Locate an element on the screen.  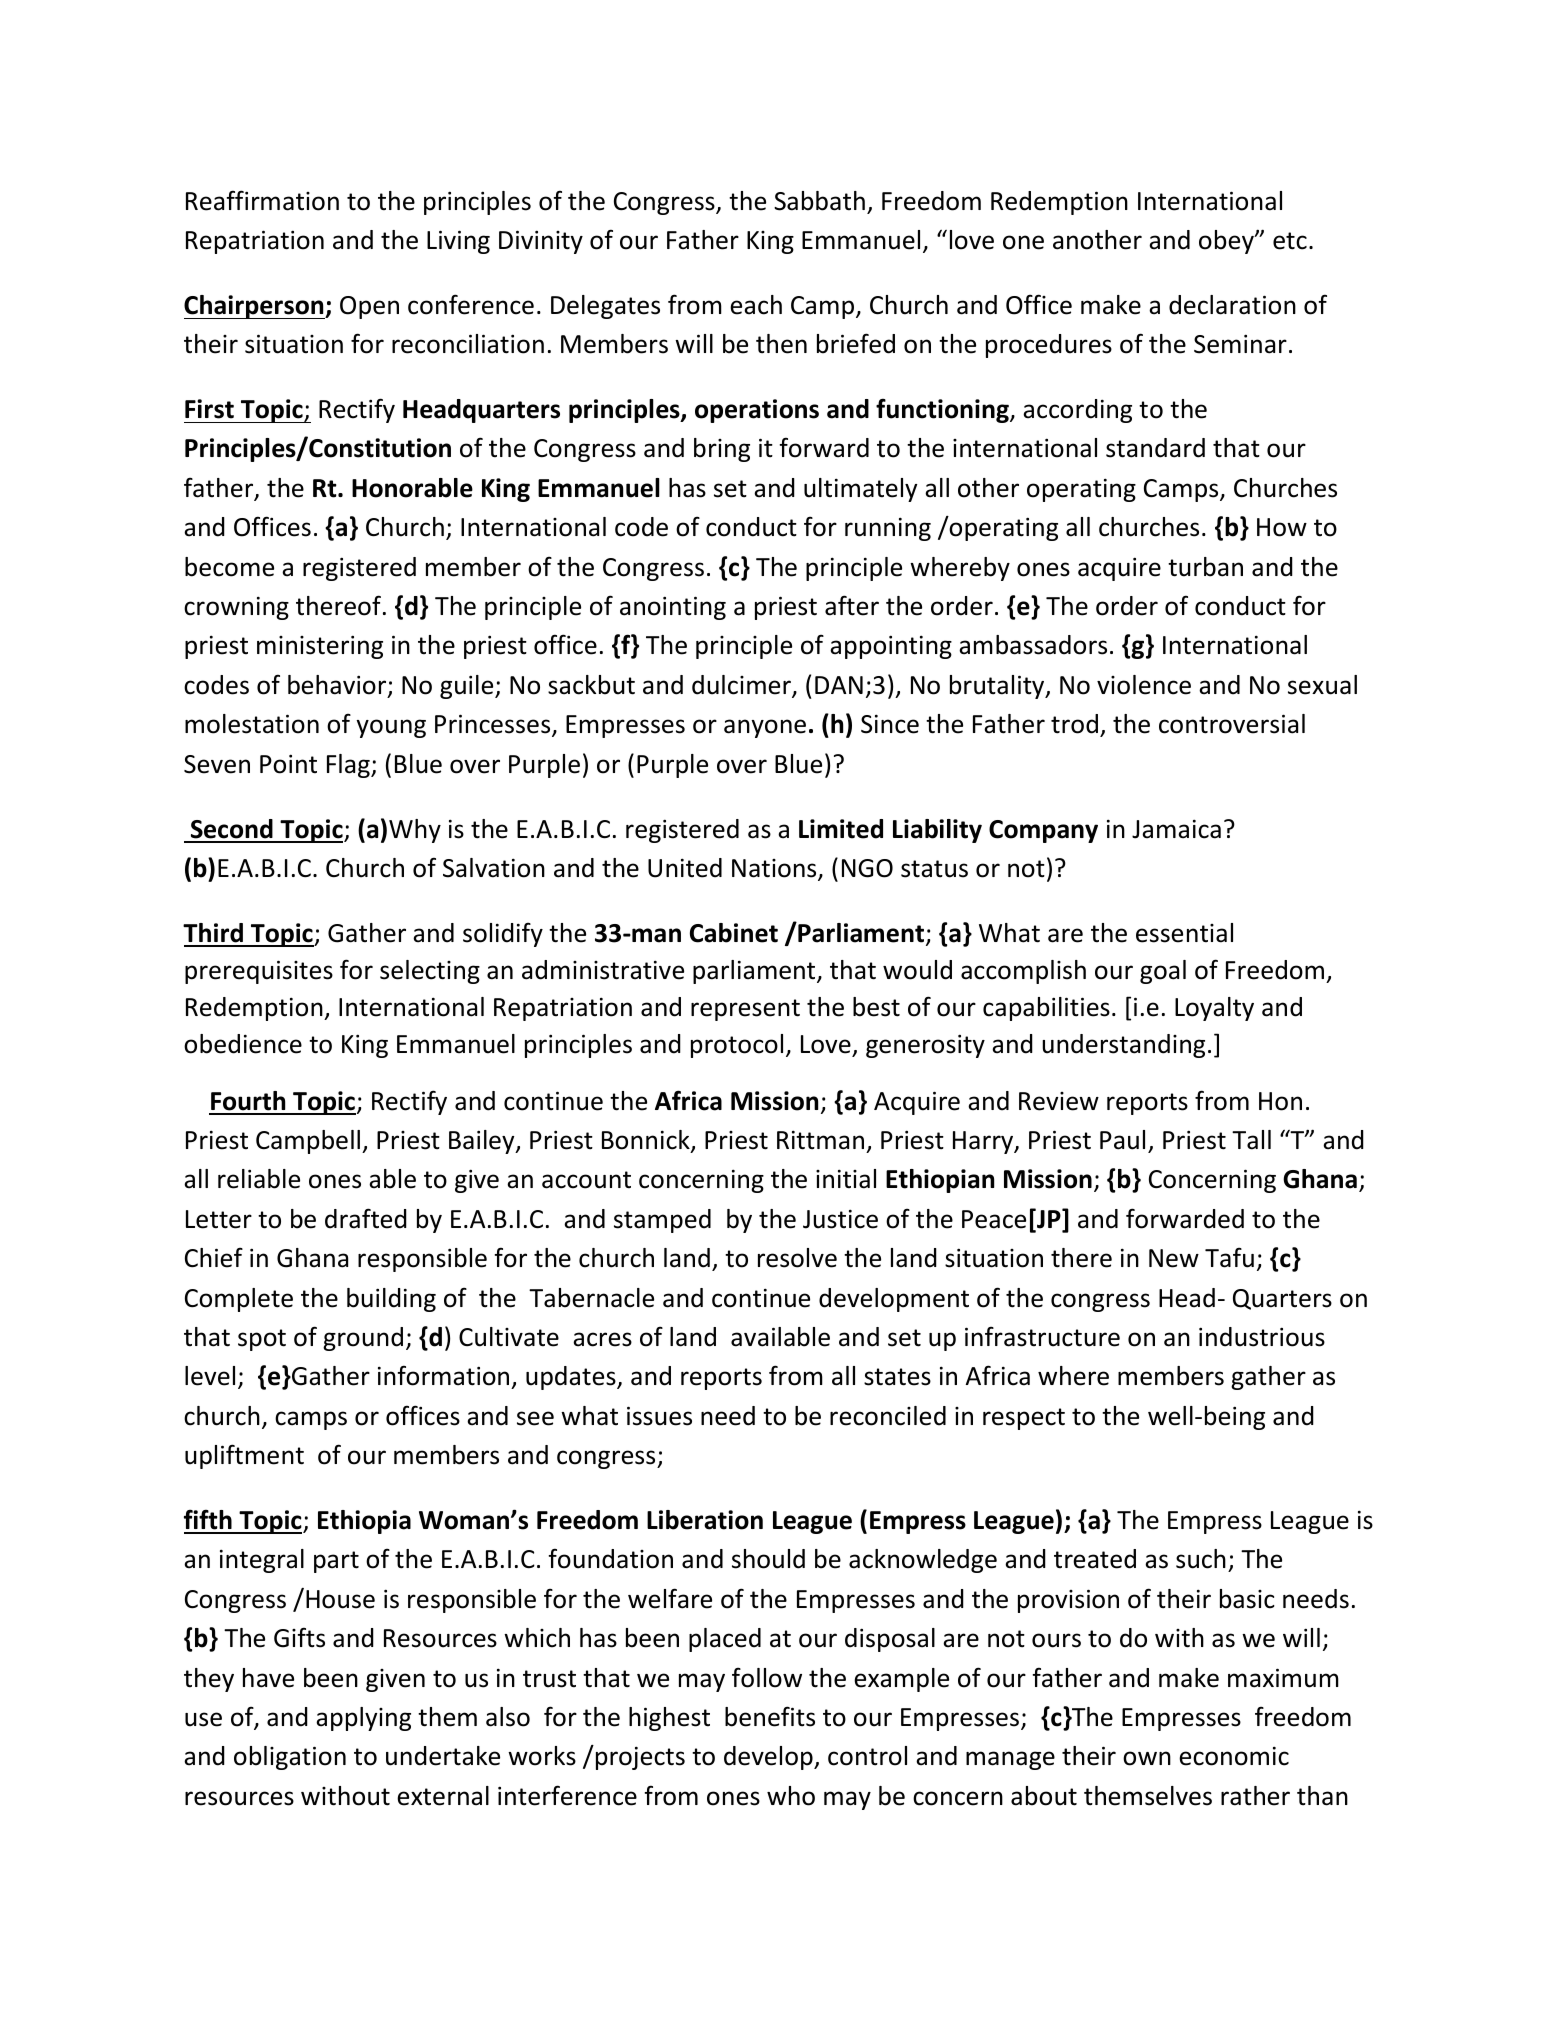
economic is located at coordinates (1234, 1756).
